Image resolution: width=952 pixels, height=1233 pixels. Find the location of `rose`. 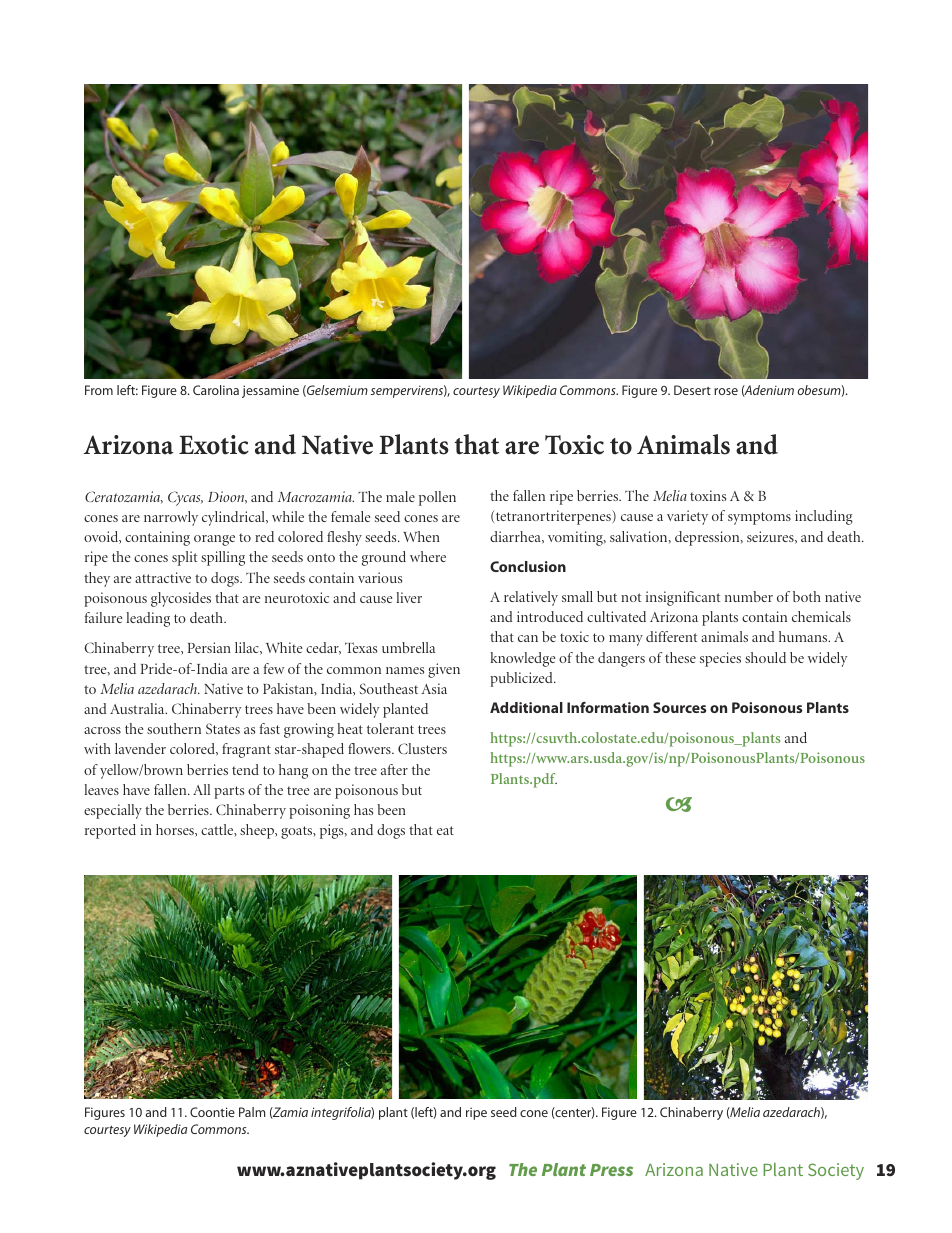

rose is located at coordinates (726, 391).
